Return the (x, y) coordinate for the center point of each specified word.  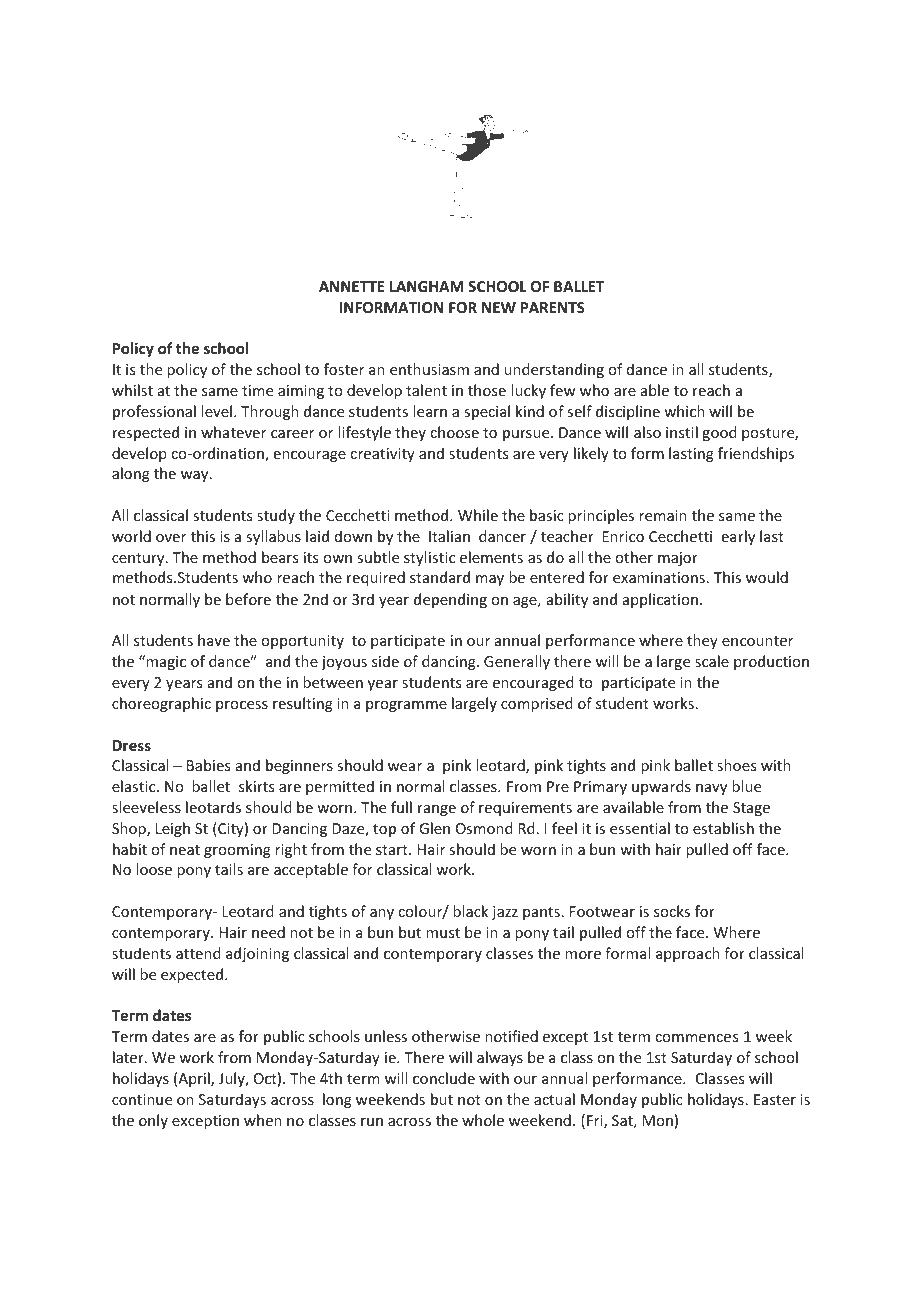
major (678, 559)
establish (723, 828)
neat (185, 850)
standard (440, 577)
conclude (444, 1078)
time (257, 390)
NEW (499, 307)
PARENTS (553, 307)
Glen (434, 828)
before (248, 599)
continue (142, 1099)
